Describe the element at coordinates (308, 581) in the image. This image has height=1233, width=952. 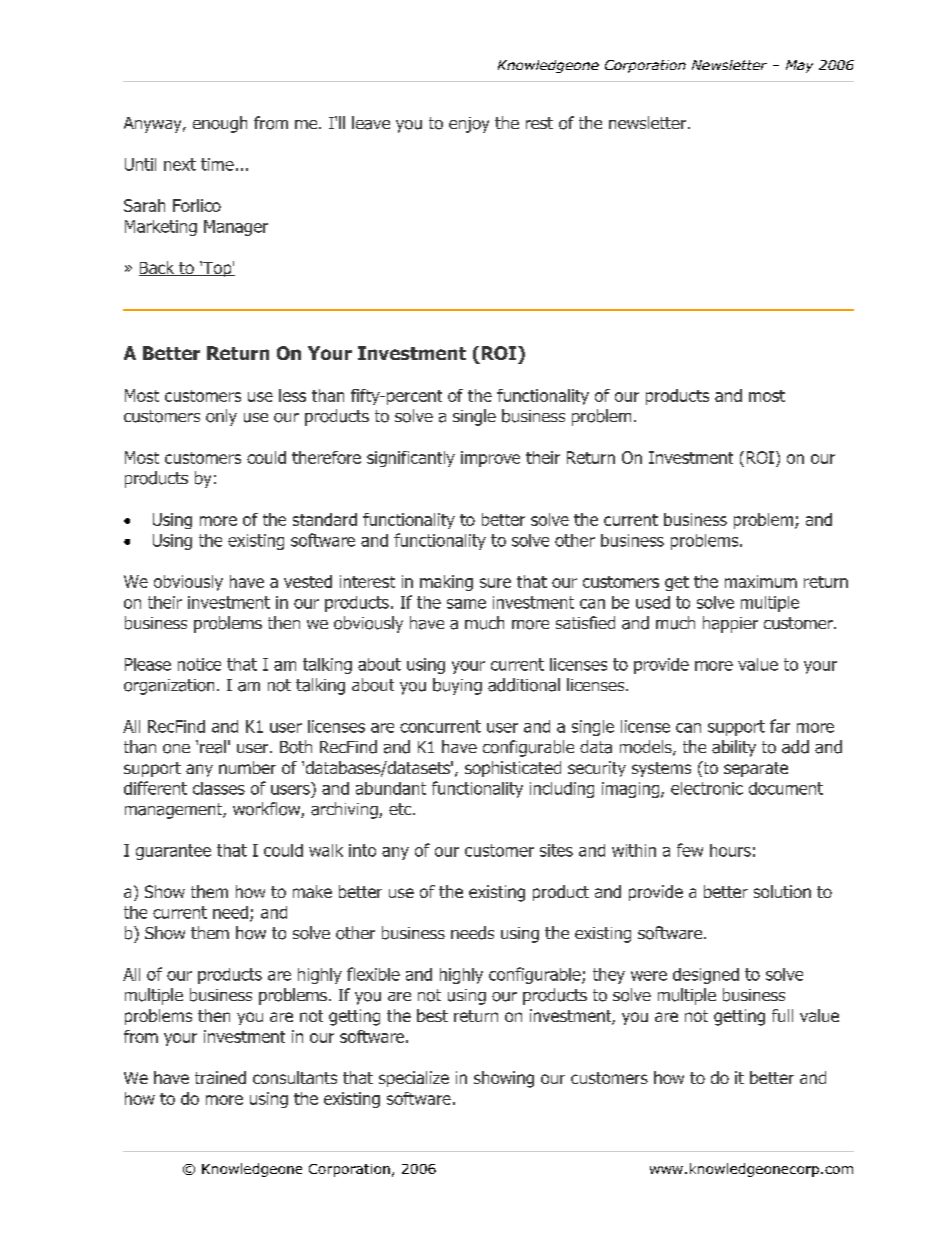
I see `vested` at that location.
